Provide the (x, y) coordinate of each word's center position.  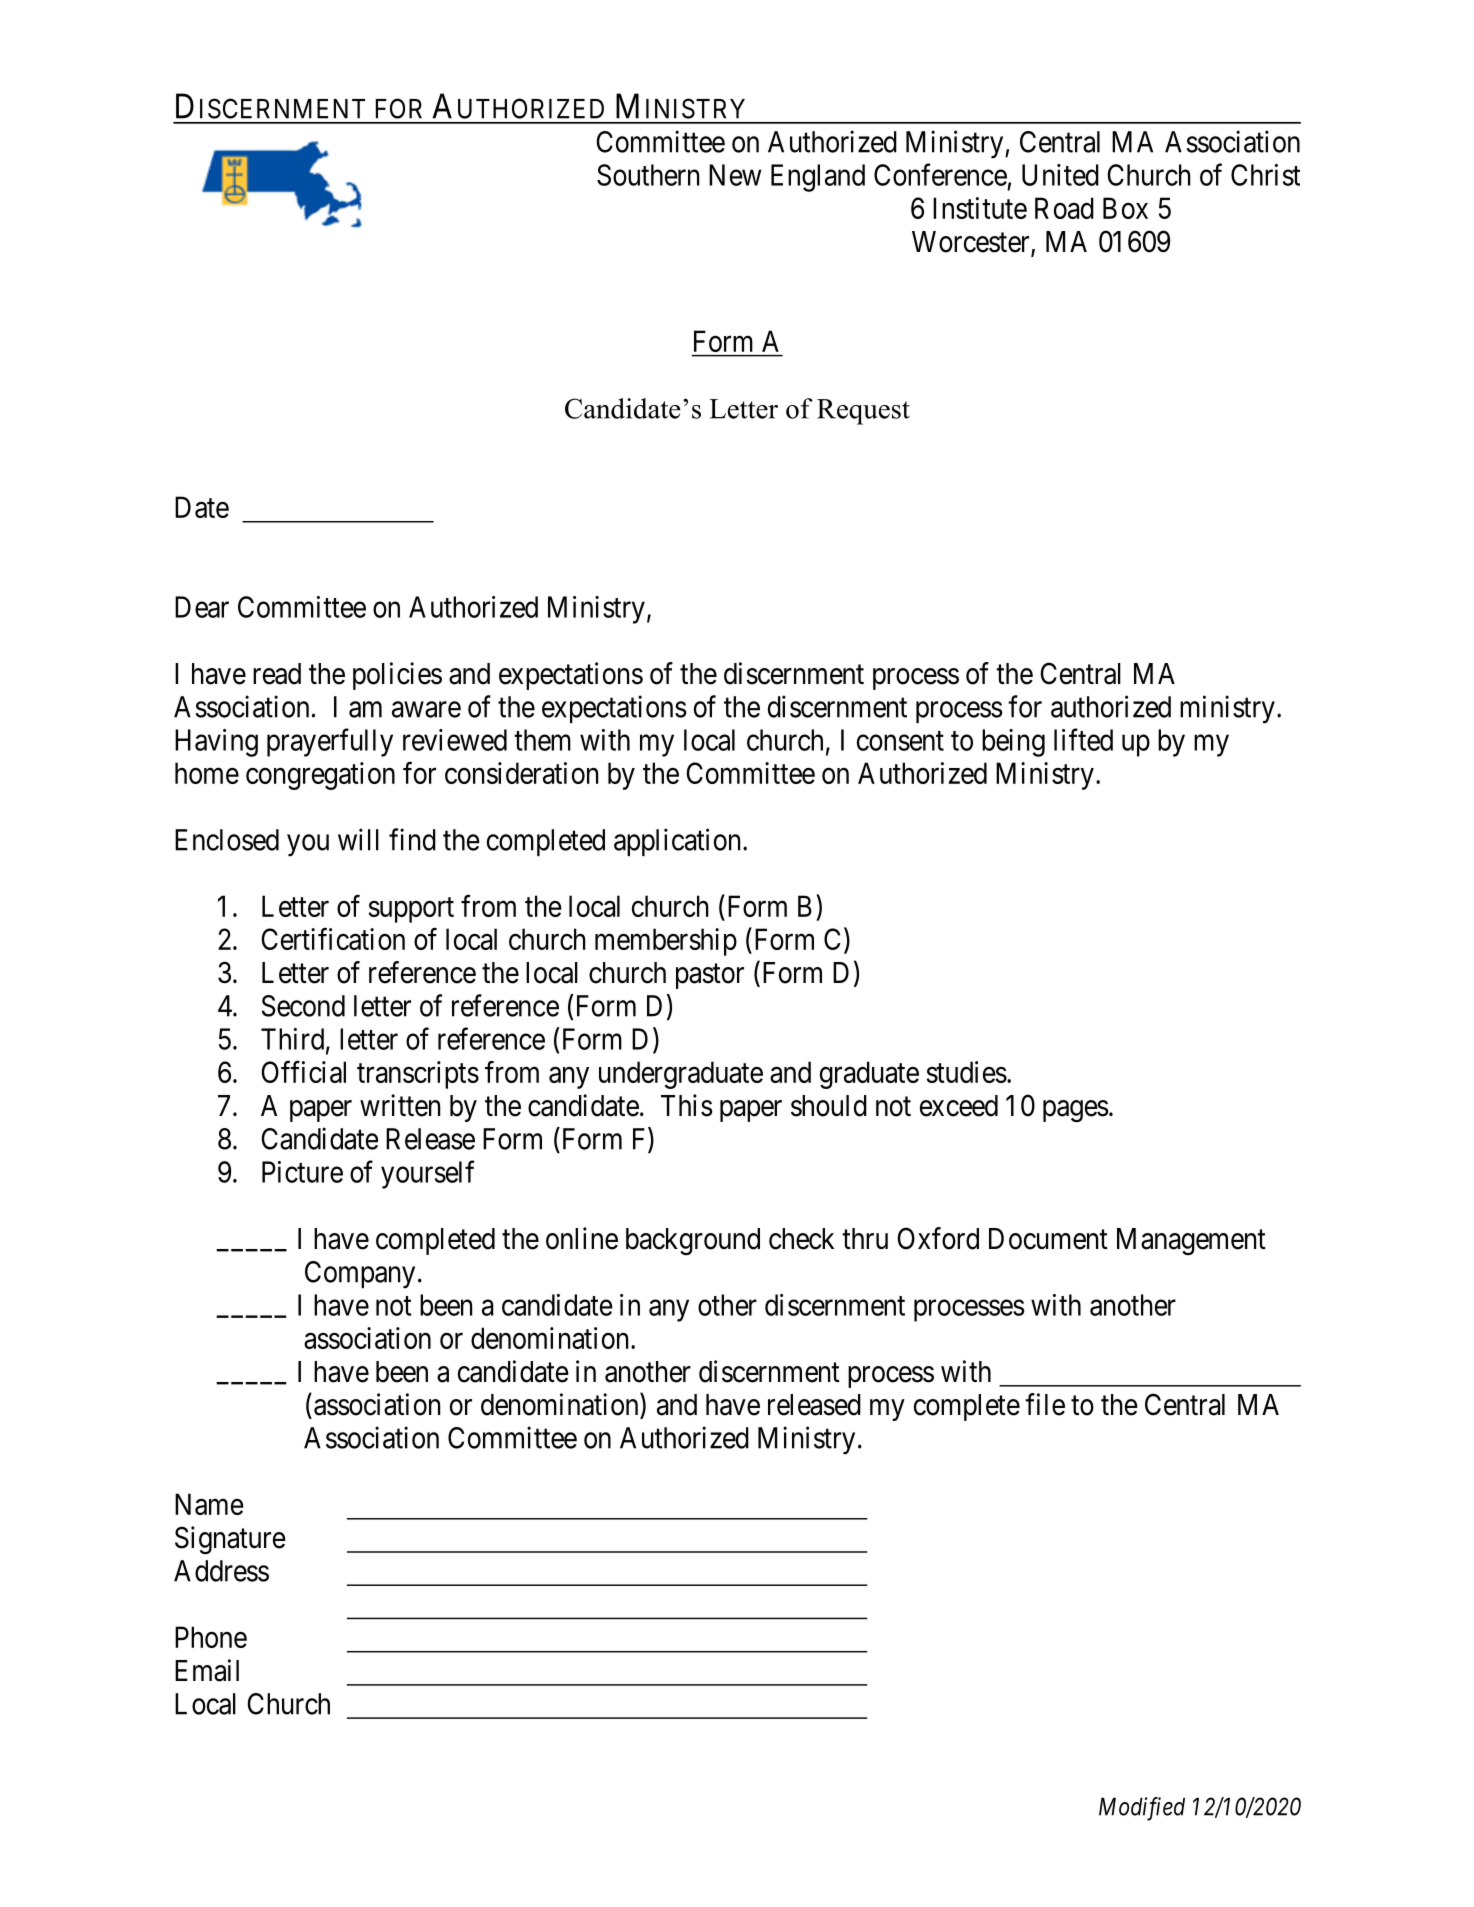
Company (360, 1275)
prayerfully (330, 742)
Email (207, 1670)
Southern (648, 175)
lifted (1083, 739)
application (679, 842)
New (735, 175)
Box (1125, 208)
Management (1191, 1241)
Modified (1142, 1809)
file (1045, 1404)
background (693, 1241)
